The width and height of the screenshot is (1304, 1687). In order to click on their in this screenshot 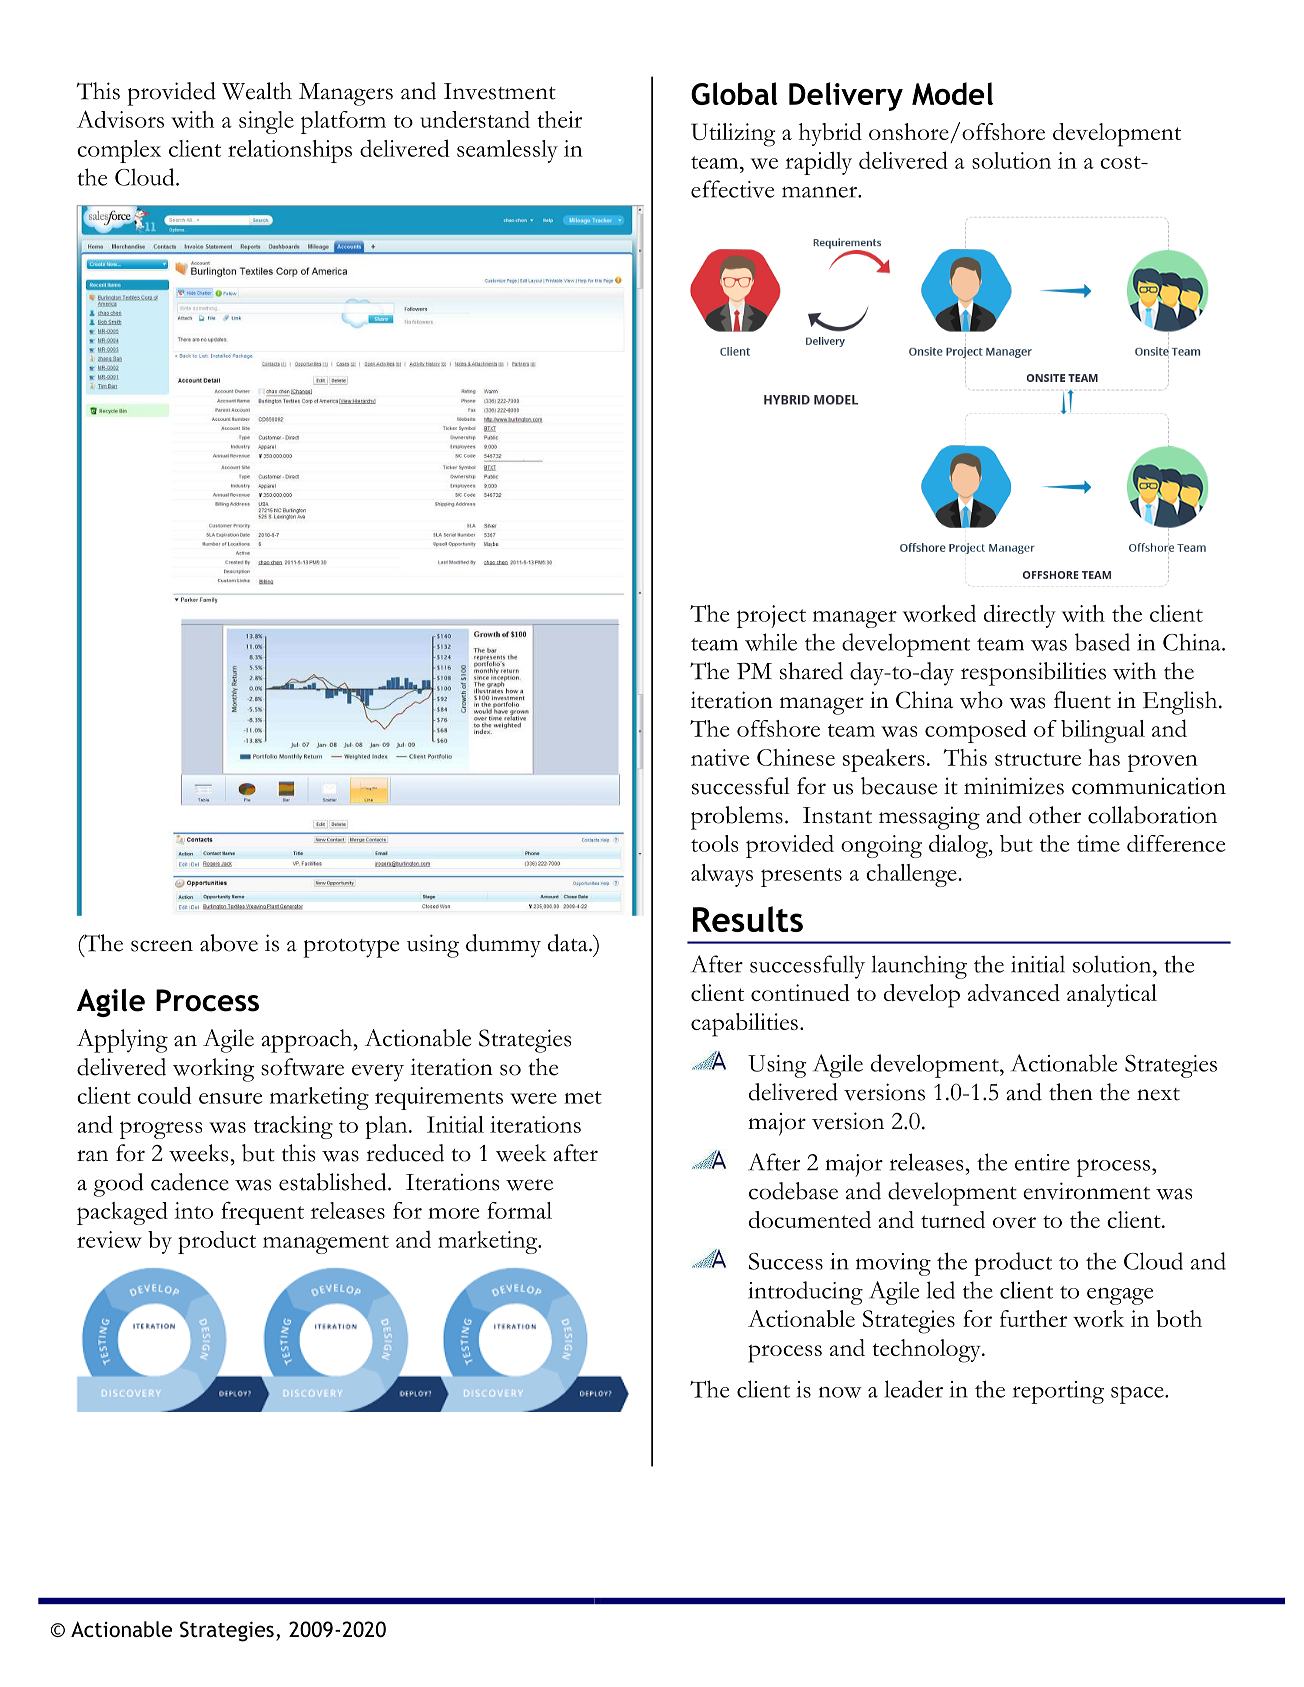, I will do `click(559, 119)`.
